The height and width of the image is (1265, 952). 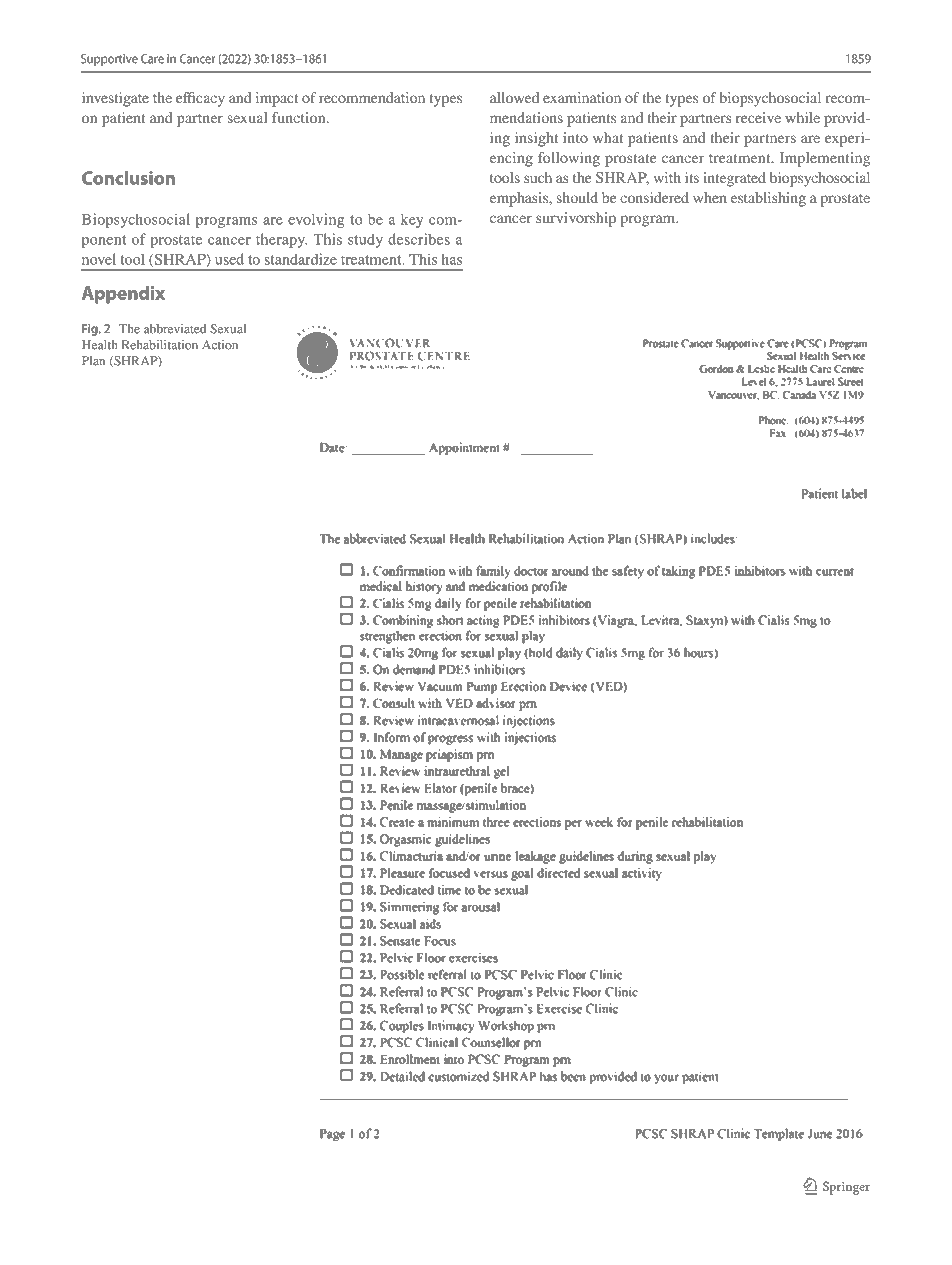 What do you see at coordinates (582, 97) in the image?
I see `examination` at bounding box center [582, 97].
